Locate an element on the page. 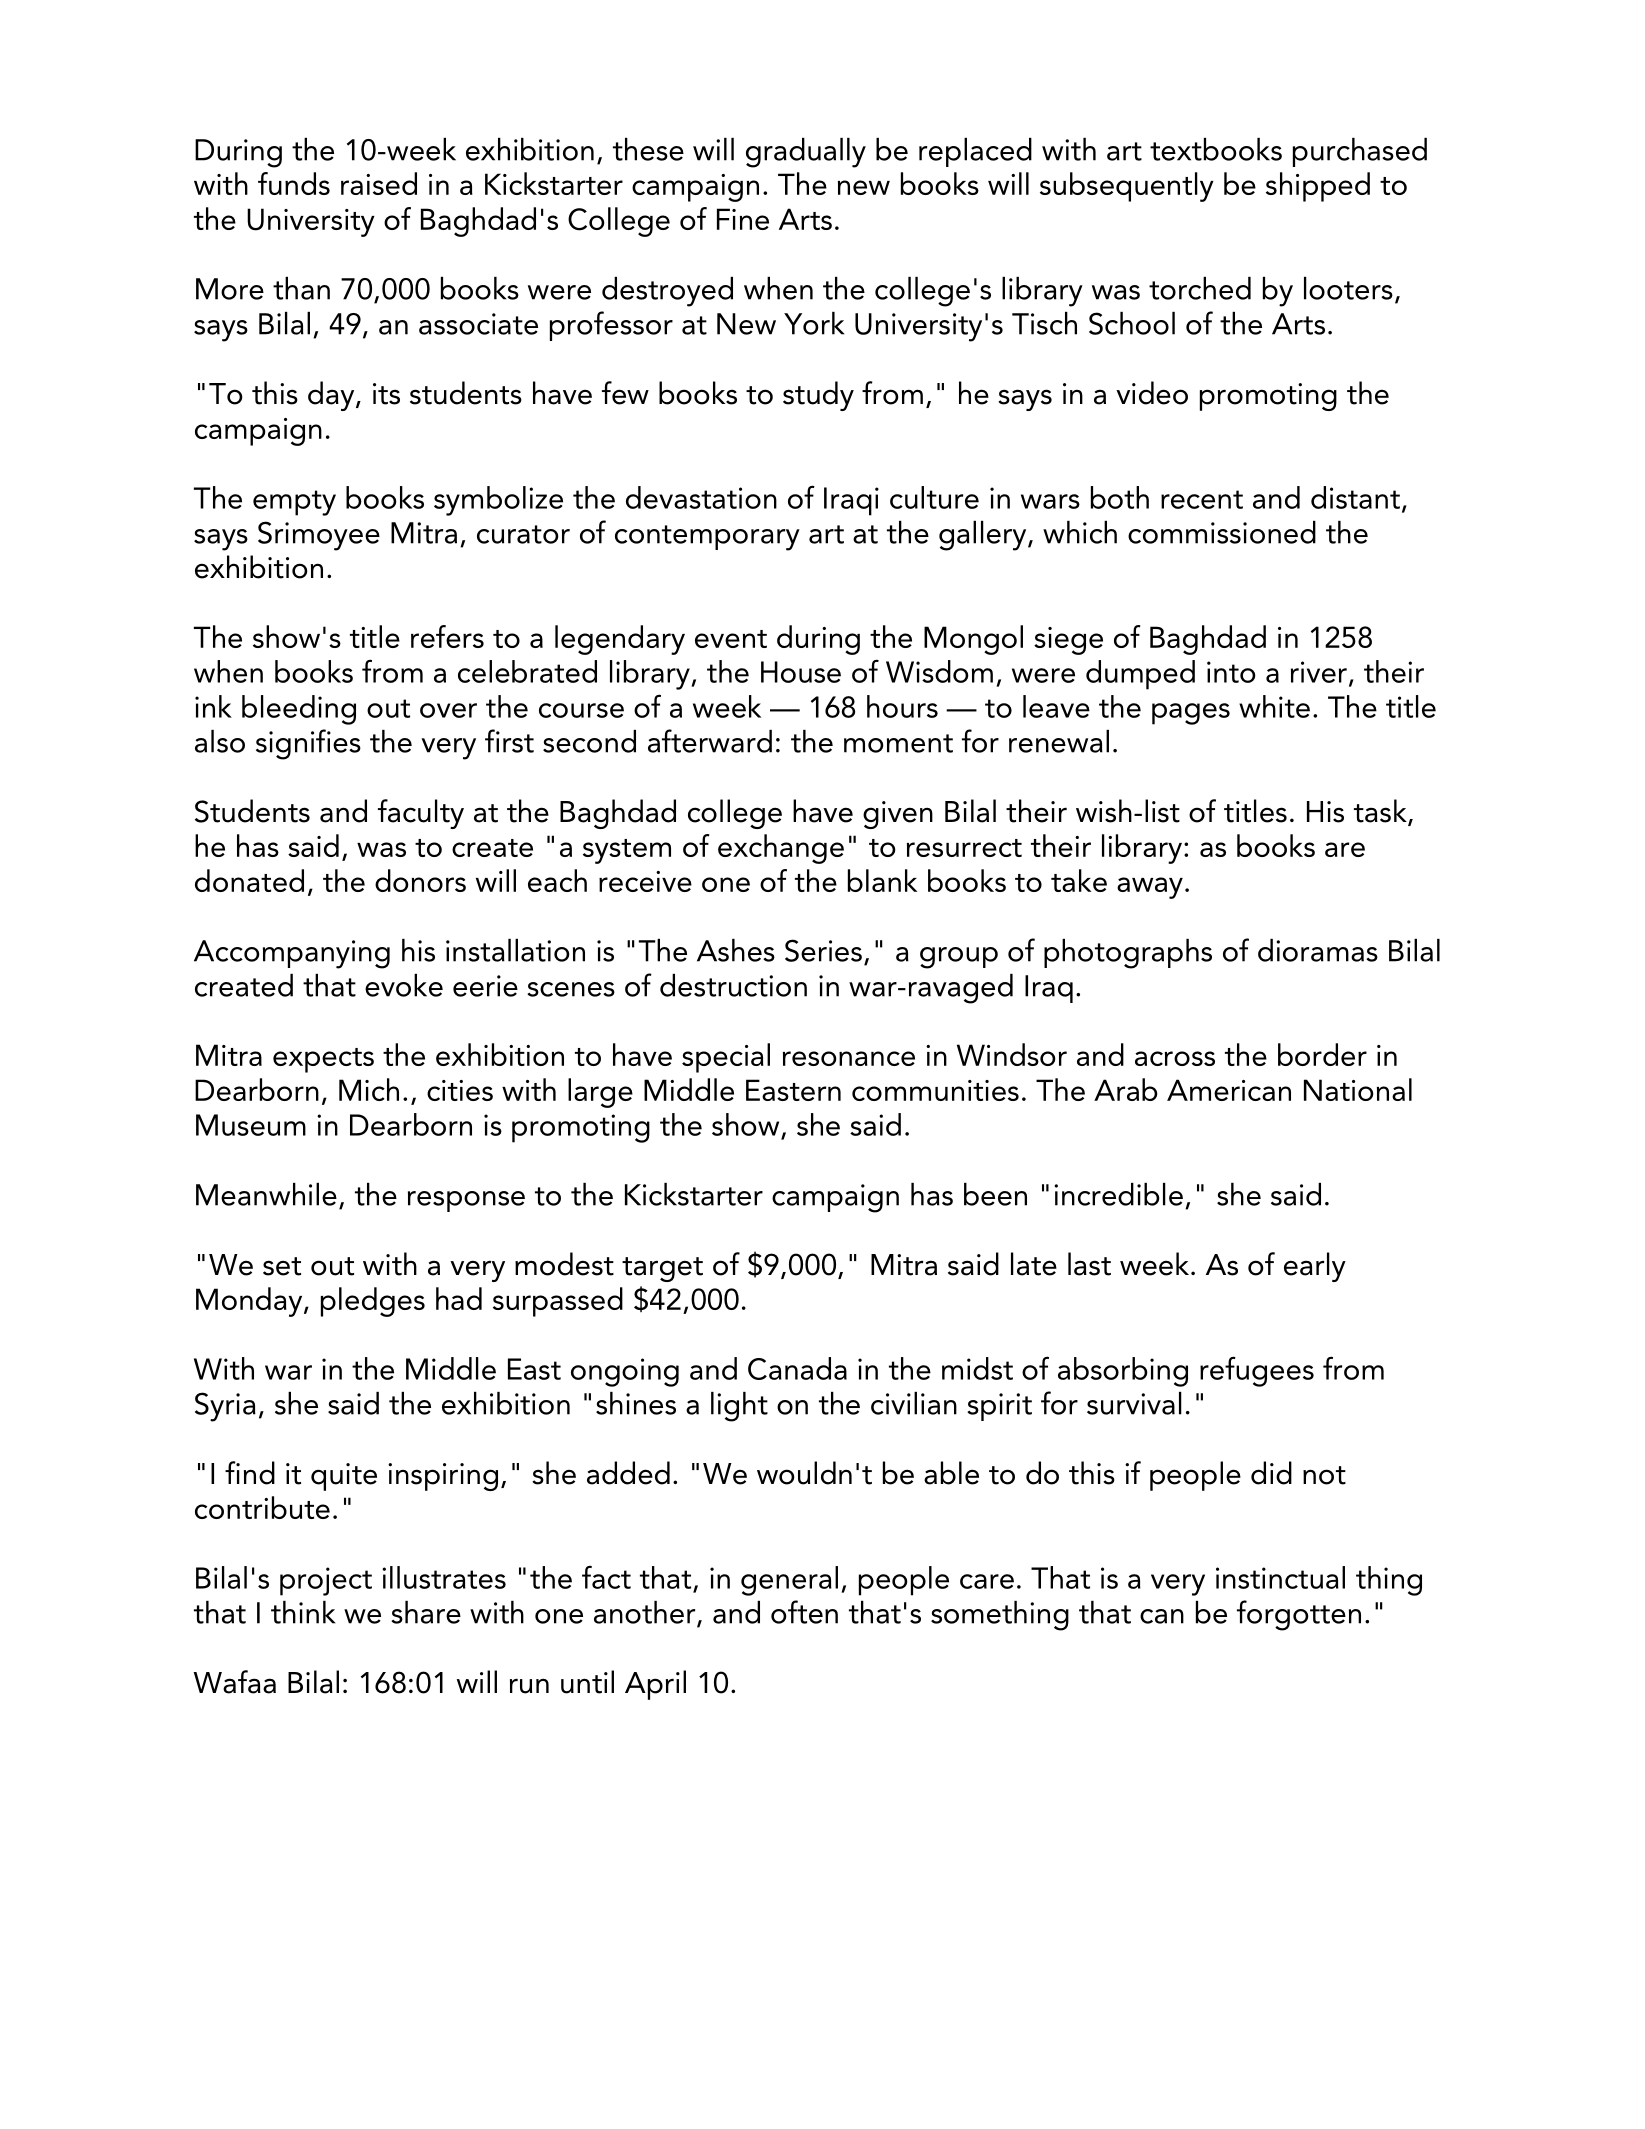 This document has width=1645, height=2129. donors is located at coordinates (420, 880).
